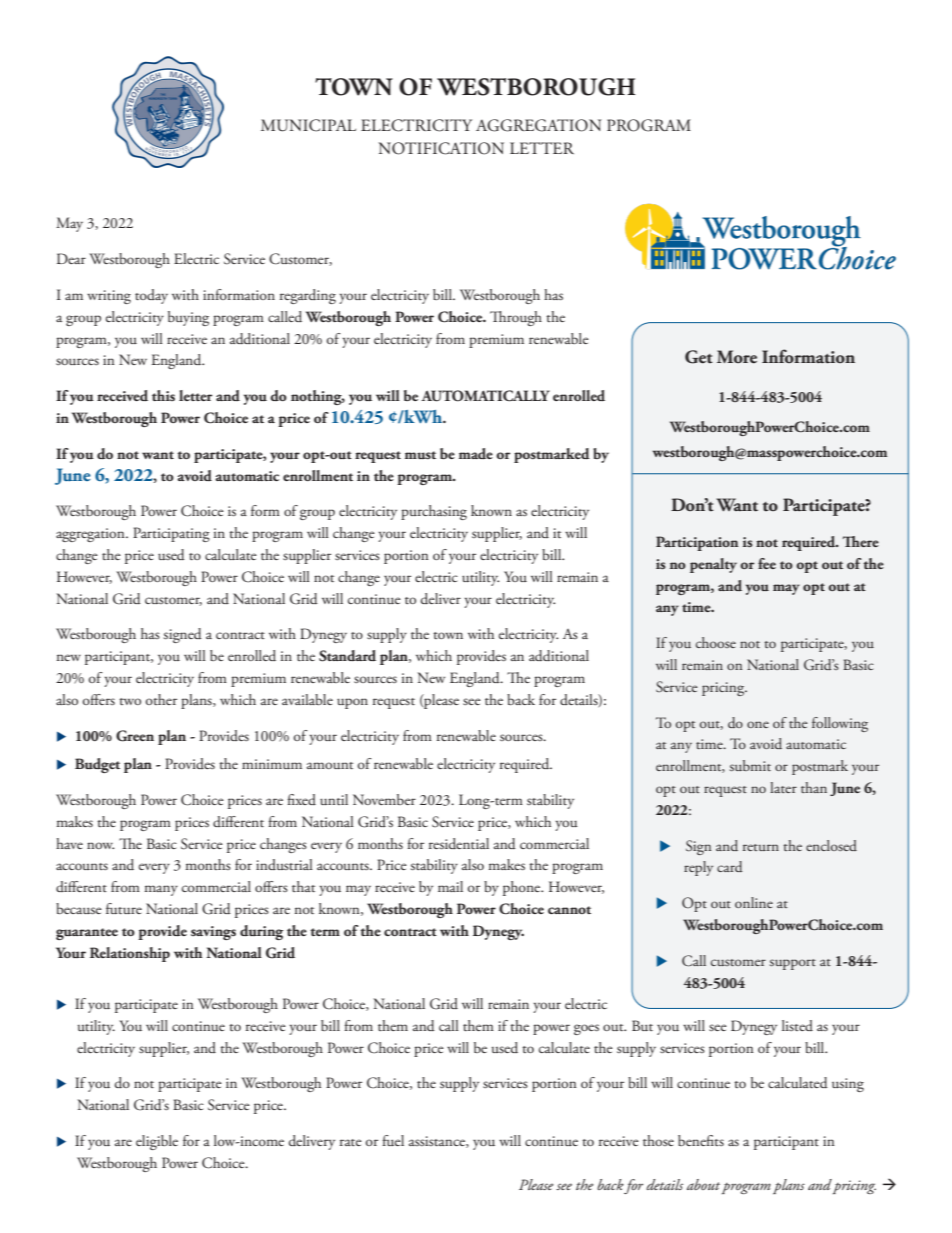  I want to click on More, so click(737, 357).
